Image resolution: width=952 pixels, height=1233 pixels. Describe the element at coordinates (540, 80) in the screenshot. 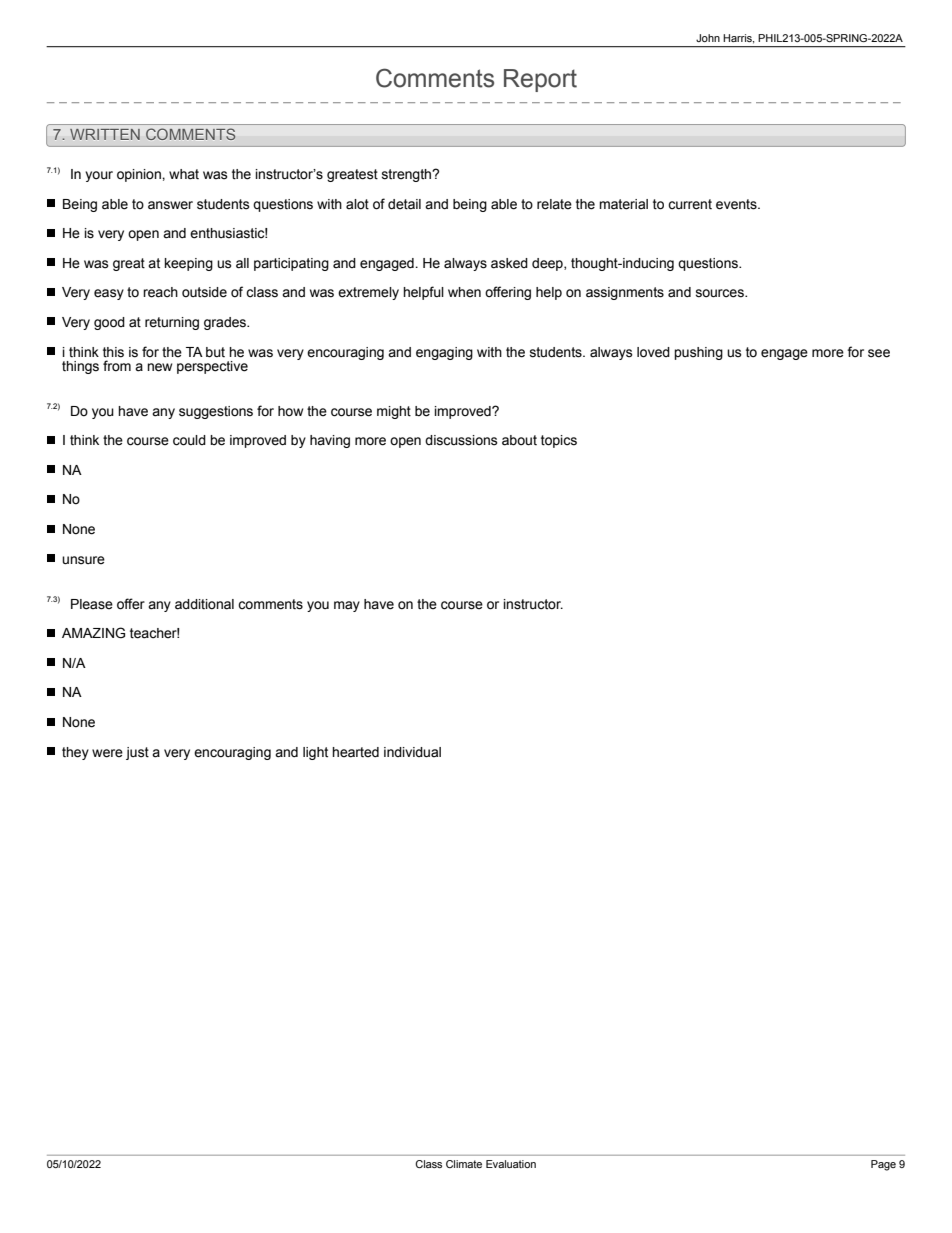

I see `Report` at that location.
